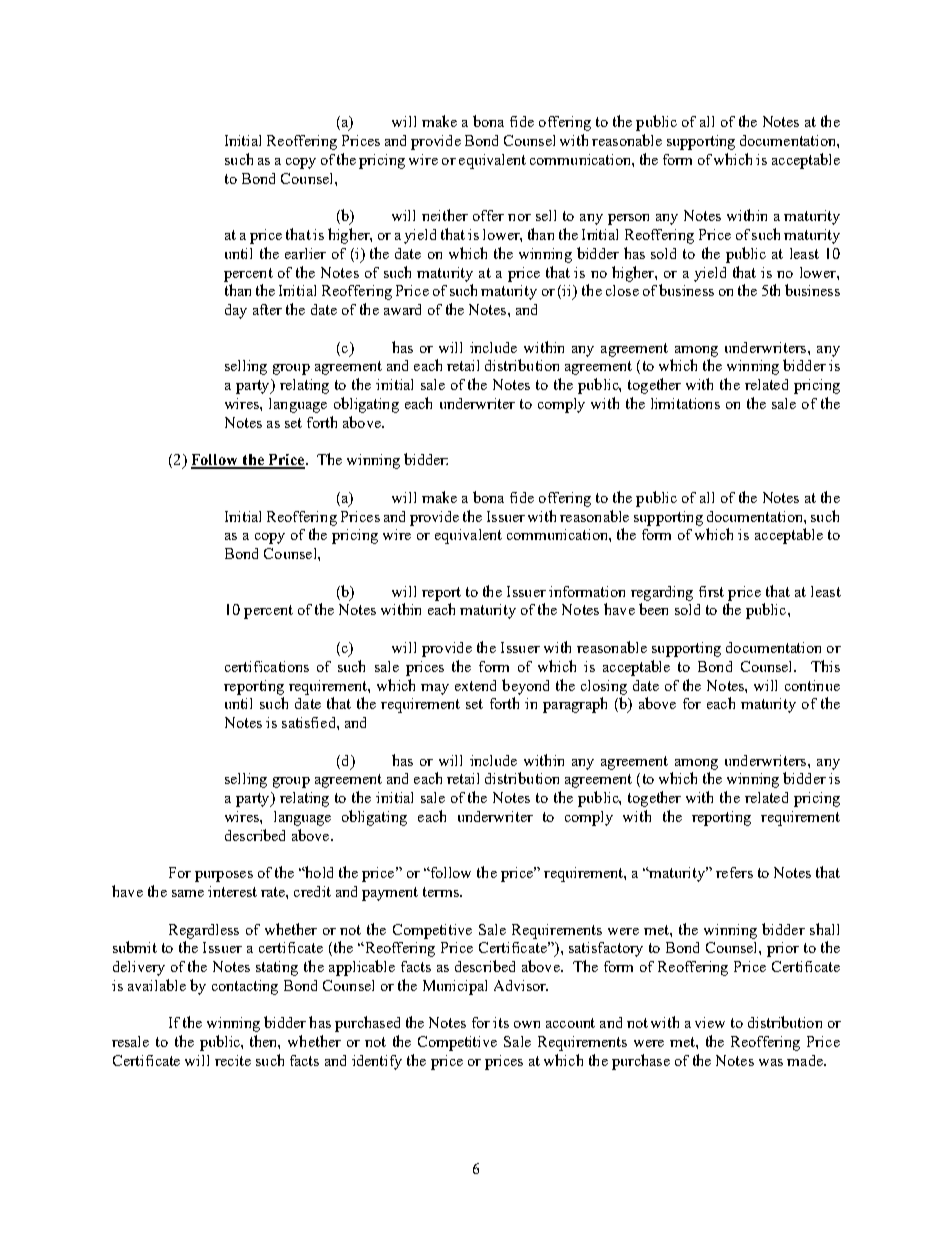 Image resolution: width=952 pixels, height=1233 pixels. What do you see at coordinates (224, 876) in the image?
I see `purposes` at bounding box center [224, 876].
